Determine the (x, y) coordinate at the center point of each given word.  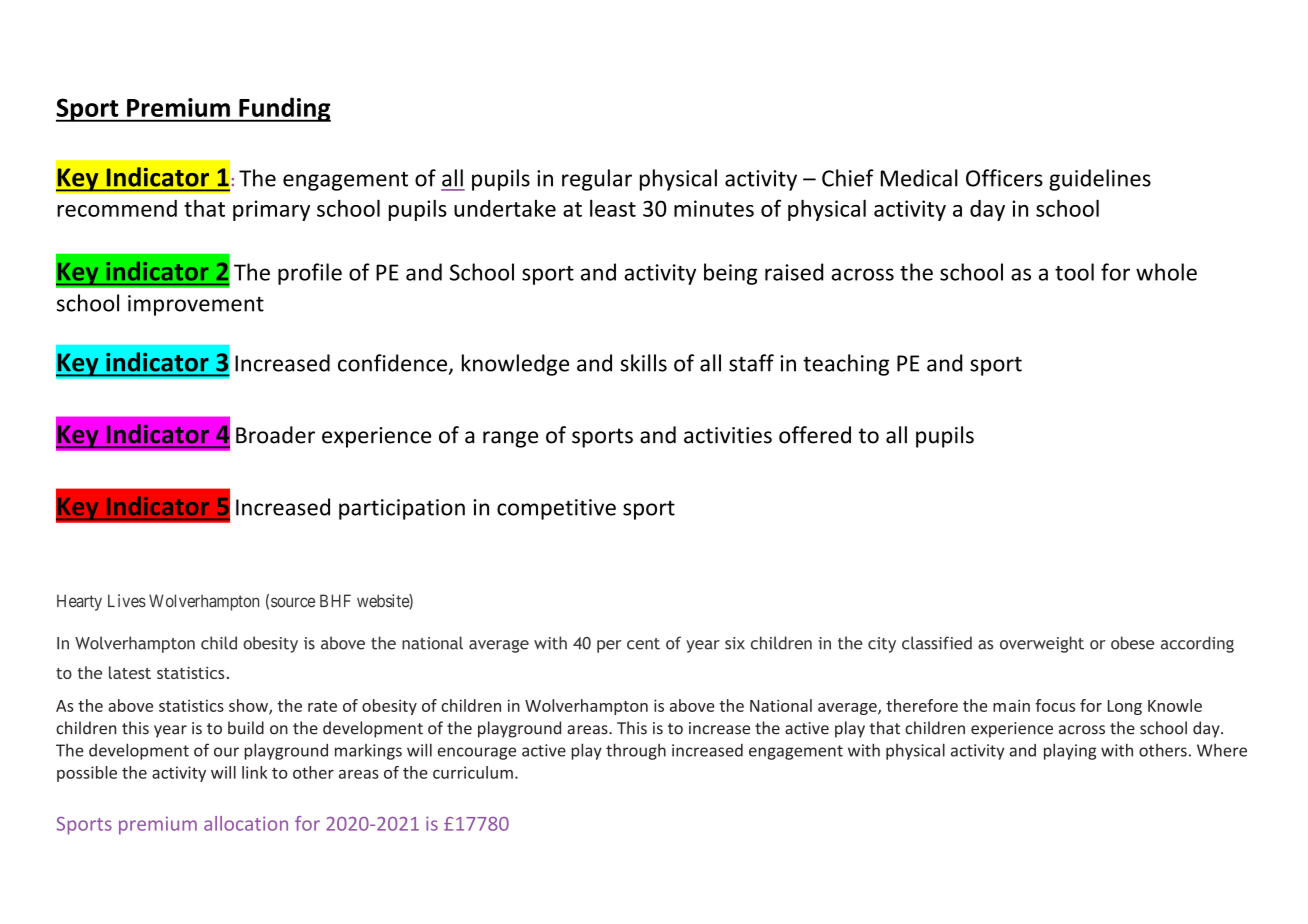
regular (597, 180)
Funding (284, 109)
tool (1074, 272)
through (636, 751)
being (730, 274)
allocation (246, 823)
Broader (275, 435)
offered (815, 435)
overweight (1042, 644)
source (293, 602)
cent (643, 644)
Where (1222, 750)
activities (728, 435)
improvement (196, 305)
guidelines (1100, 180)
